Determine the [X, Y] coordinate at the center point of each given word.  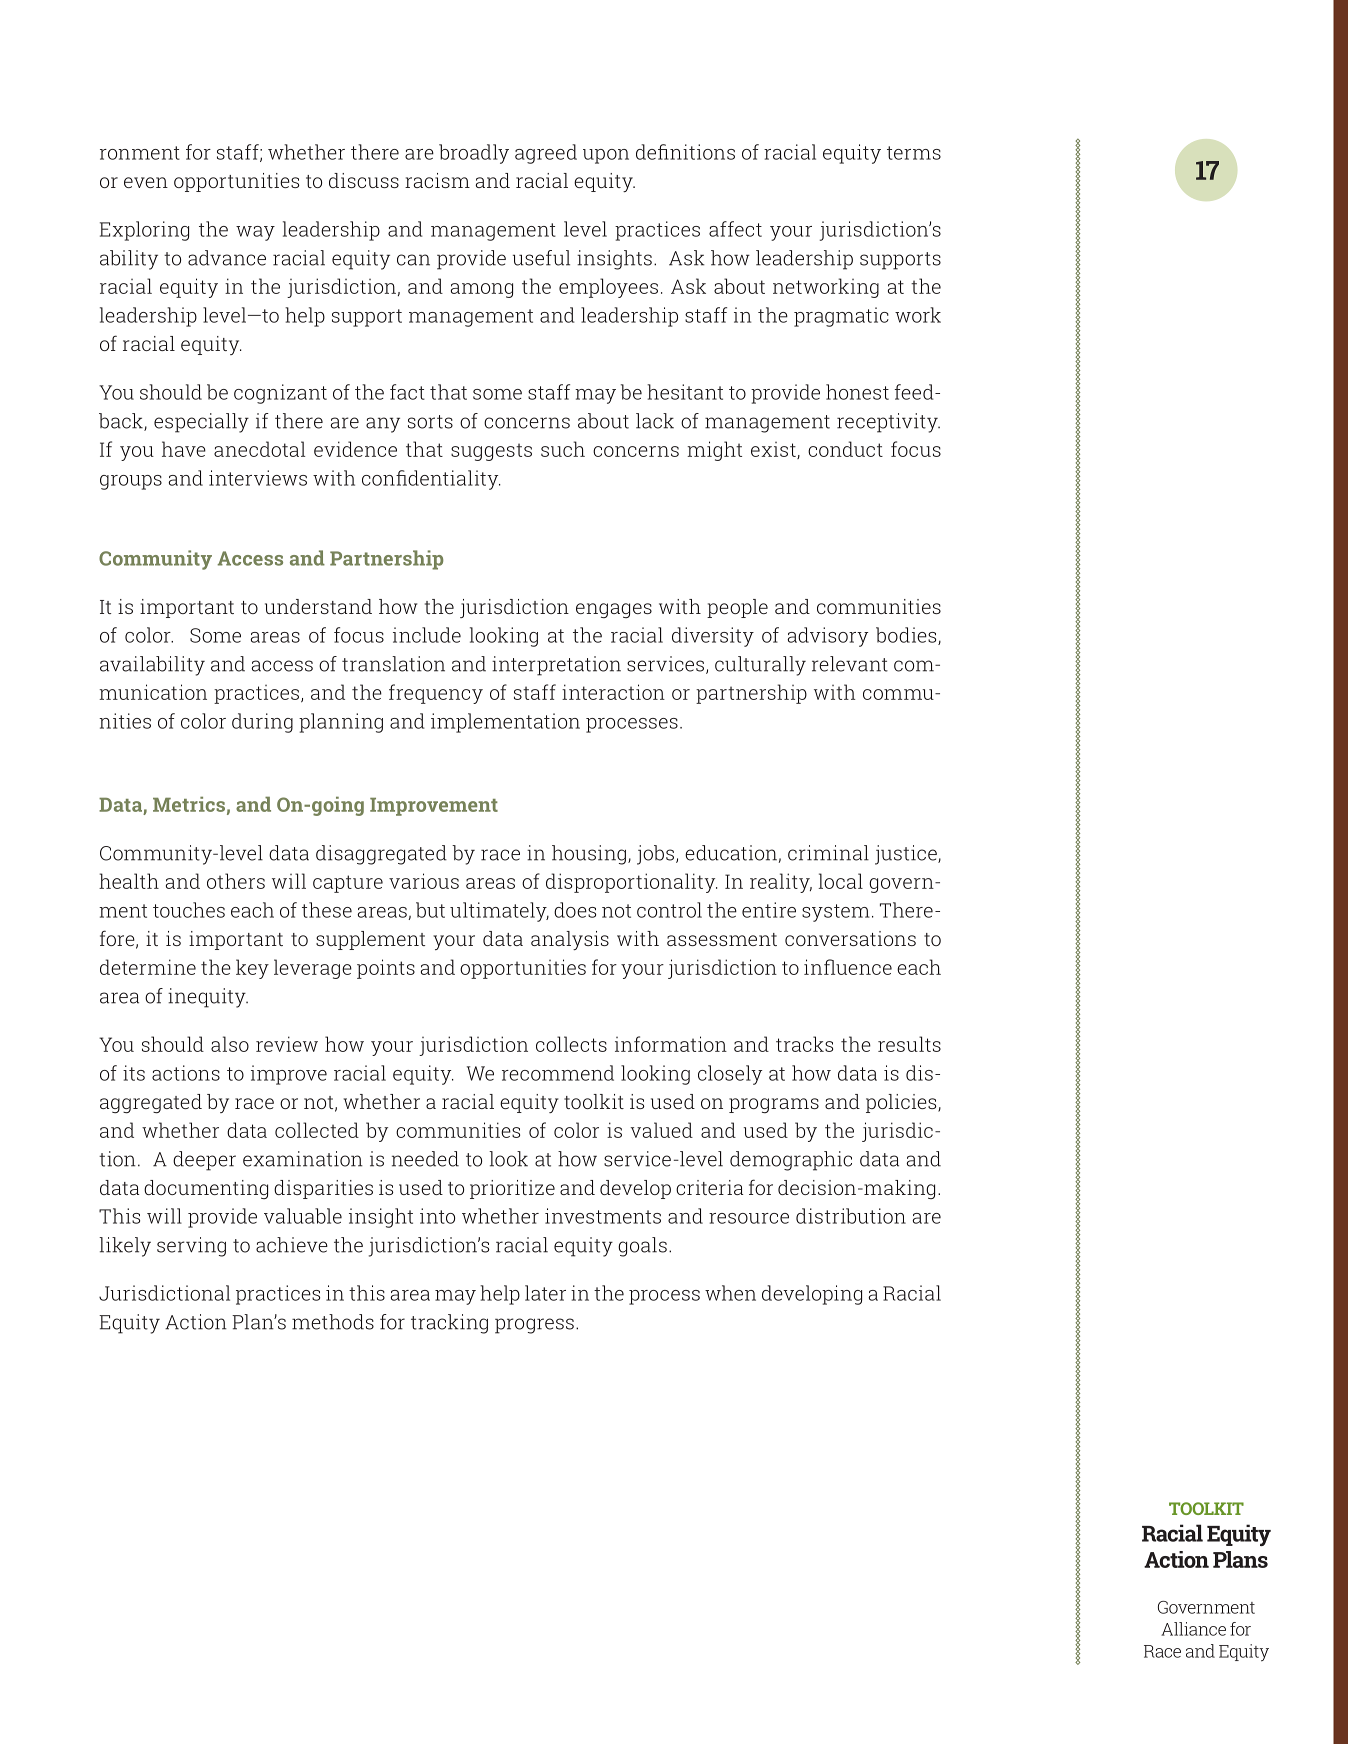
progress [534, 1326]
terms [914, 153]
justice [907, 855]
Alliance [1193, 1629]
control [669, 910]
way [255, 233]
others [236, 881]
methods [333, 1322]
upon [606, 156]
